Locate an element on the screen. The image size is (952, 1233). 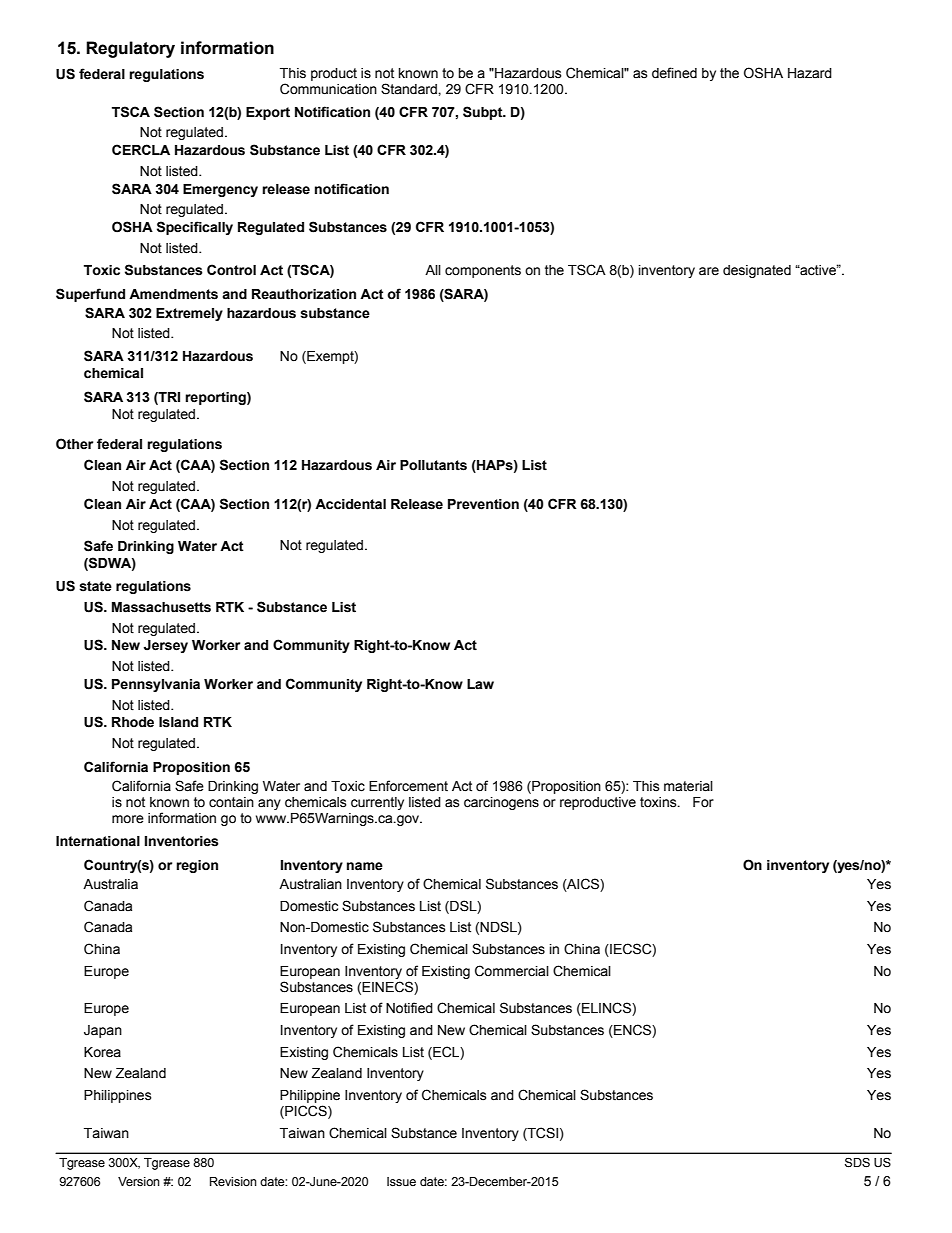
SDS is located at coordinates (857, 1163).
